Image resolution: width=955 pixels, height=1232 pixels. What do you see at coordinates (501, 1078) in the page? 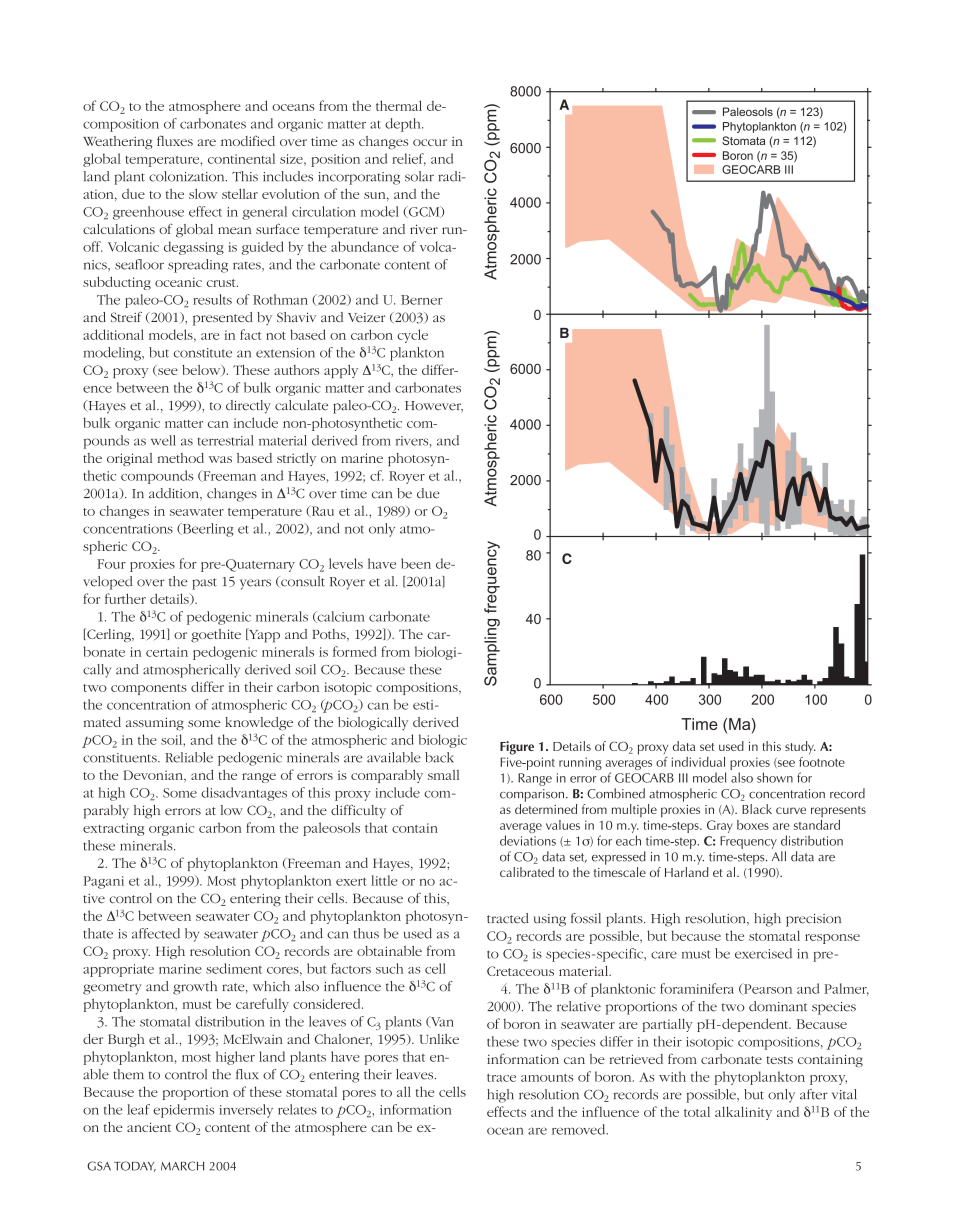
I see `trace` at bounding box center [501, 1078].
